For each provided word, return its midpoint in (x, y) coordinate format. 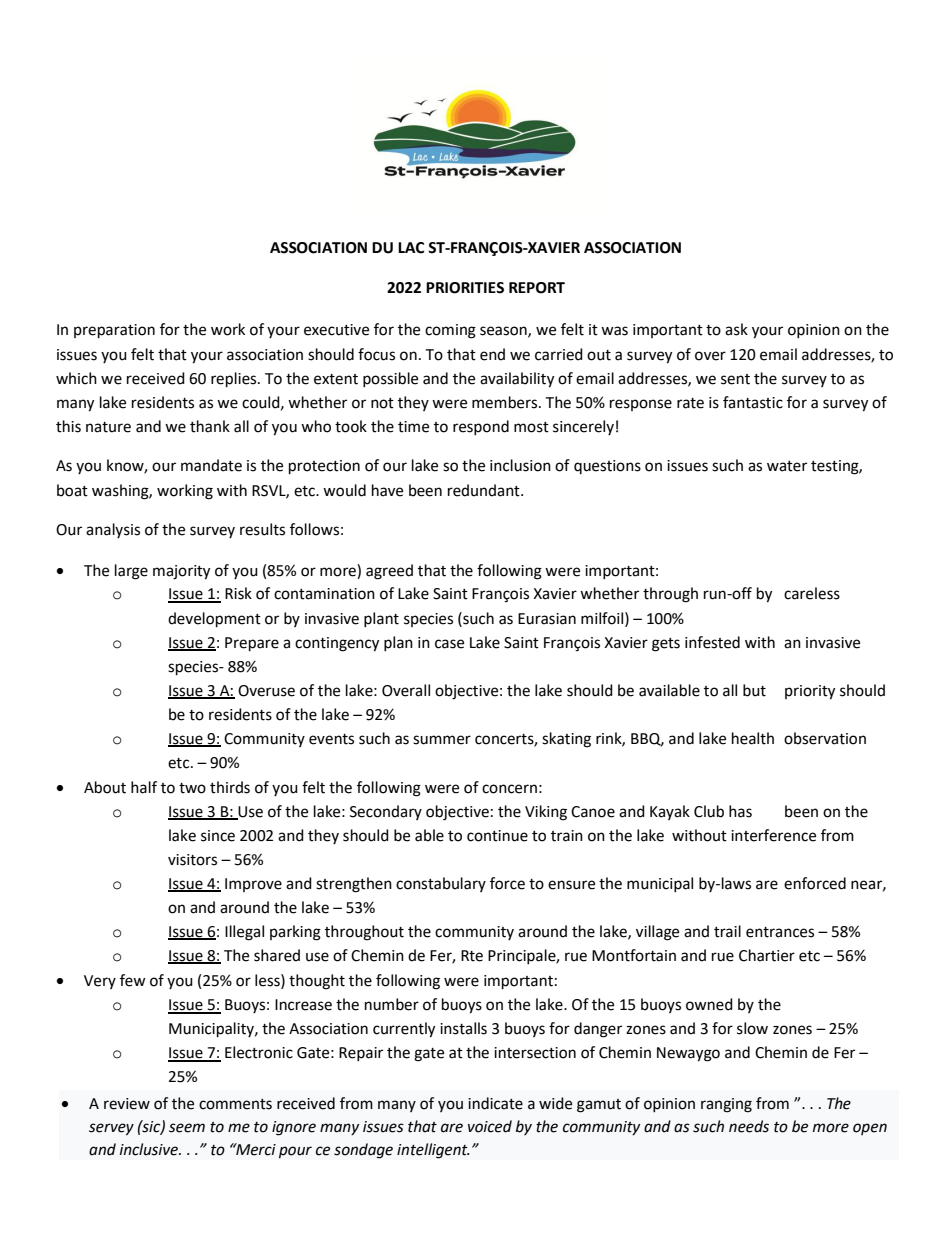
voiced (490, 1126)
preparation (114, 331)
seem (187, 1128)
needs (749, 1126)
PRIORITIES (465, 288)
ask (736, 329)
